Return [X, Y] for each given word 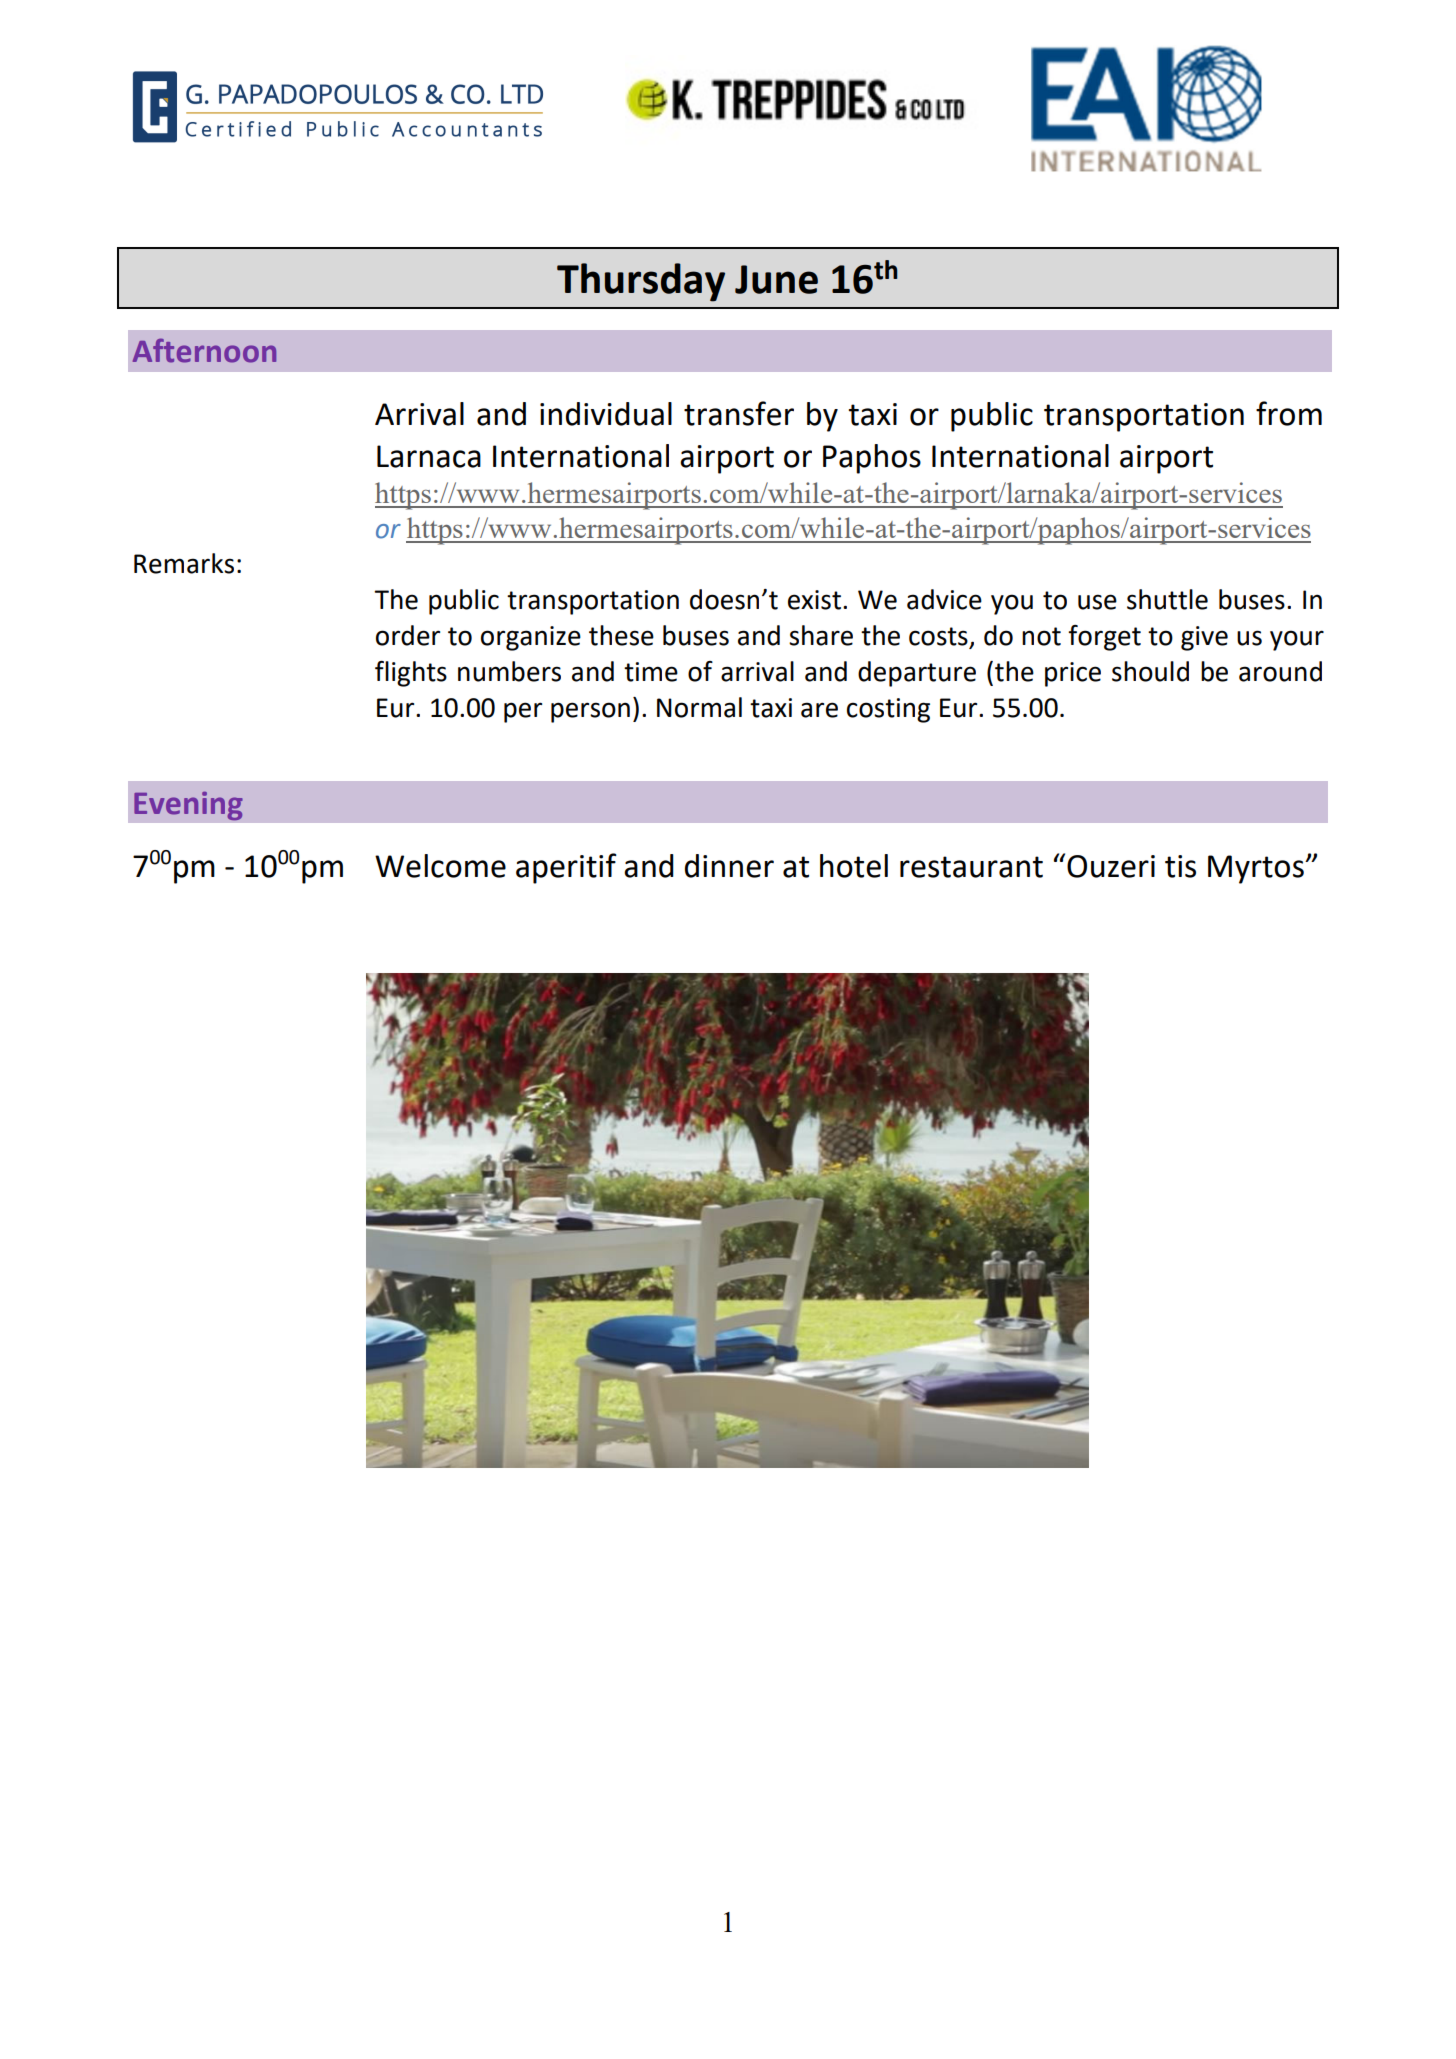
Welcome [440, 866]
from [1289, 413]
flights [411, 674]
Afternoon [204, 350]
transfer [739, 413]
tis [1180, 866]
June [776, 279]
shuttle [1167, 599]
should [1150, 671]
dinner [729, 866]
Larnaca [429, 456]
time [651, 672]
